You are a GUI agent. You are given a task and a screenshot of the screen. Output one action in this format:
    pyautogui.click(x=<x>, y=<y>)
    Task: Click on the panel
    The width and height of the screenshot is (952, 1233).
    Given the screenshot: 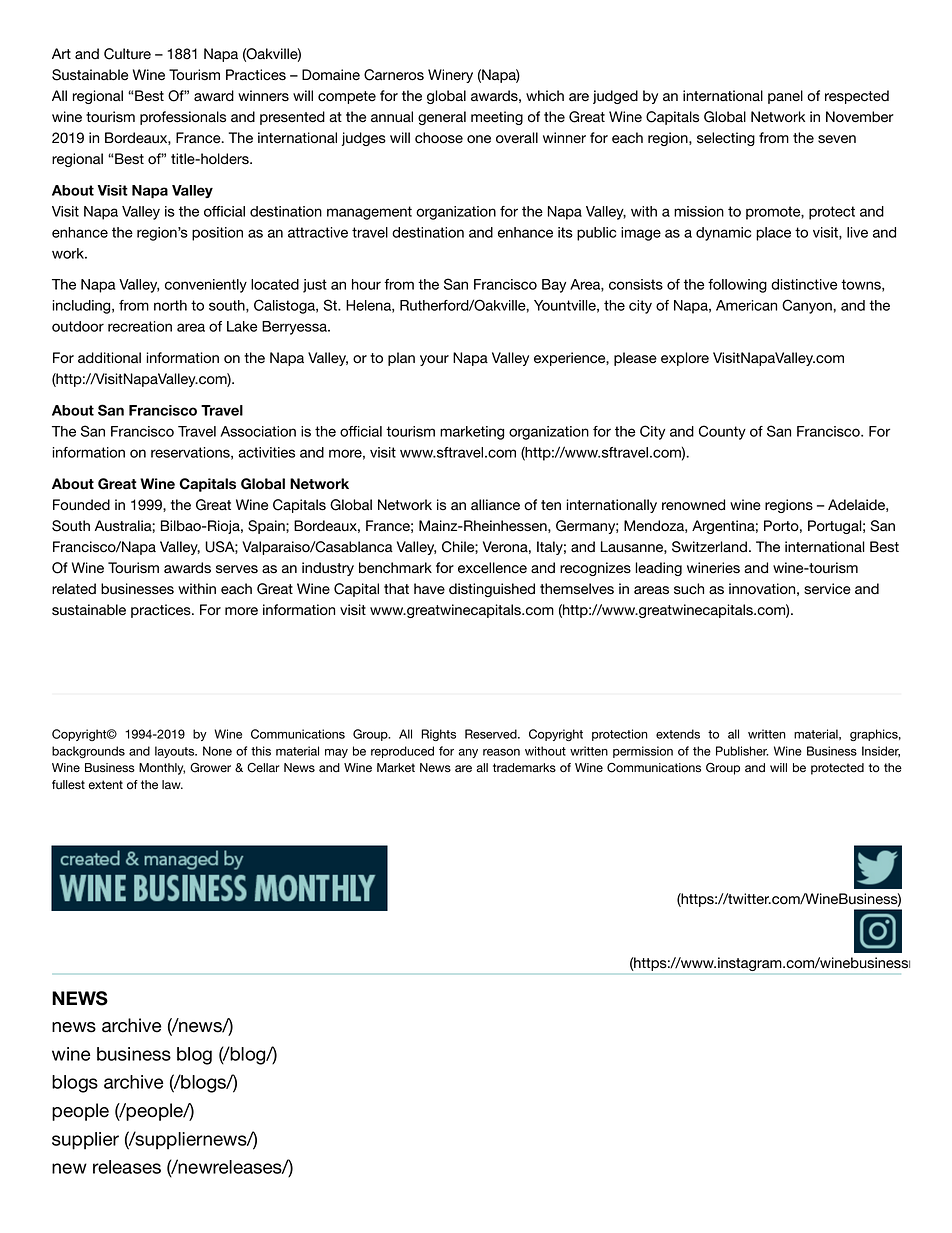 What is the action you would take?
    pyautogui.click(x=785, y=97)
